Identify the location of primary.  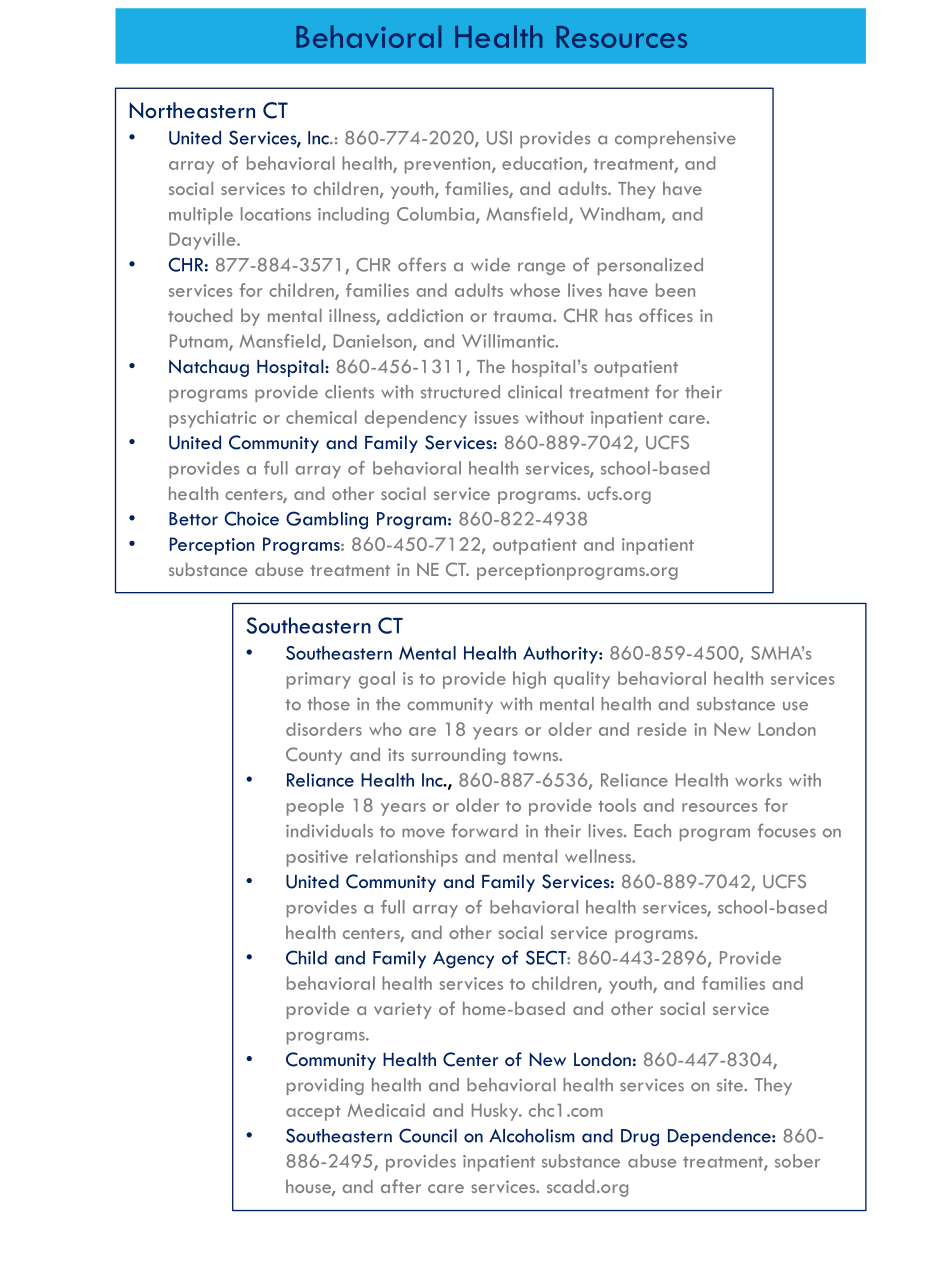
(319, 680).
